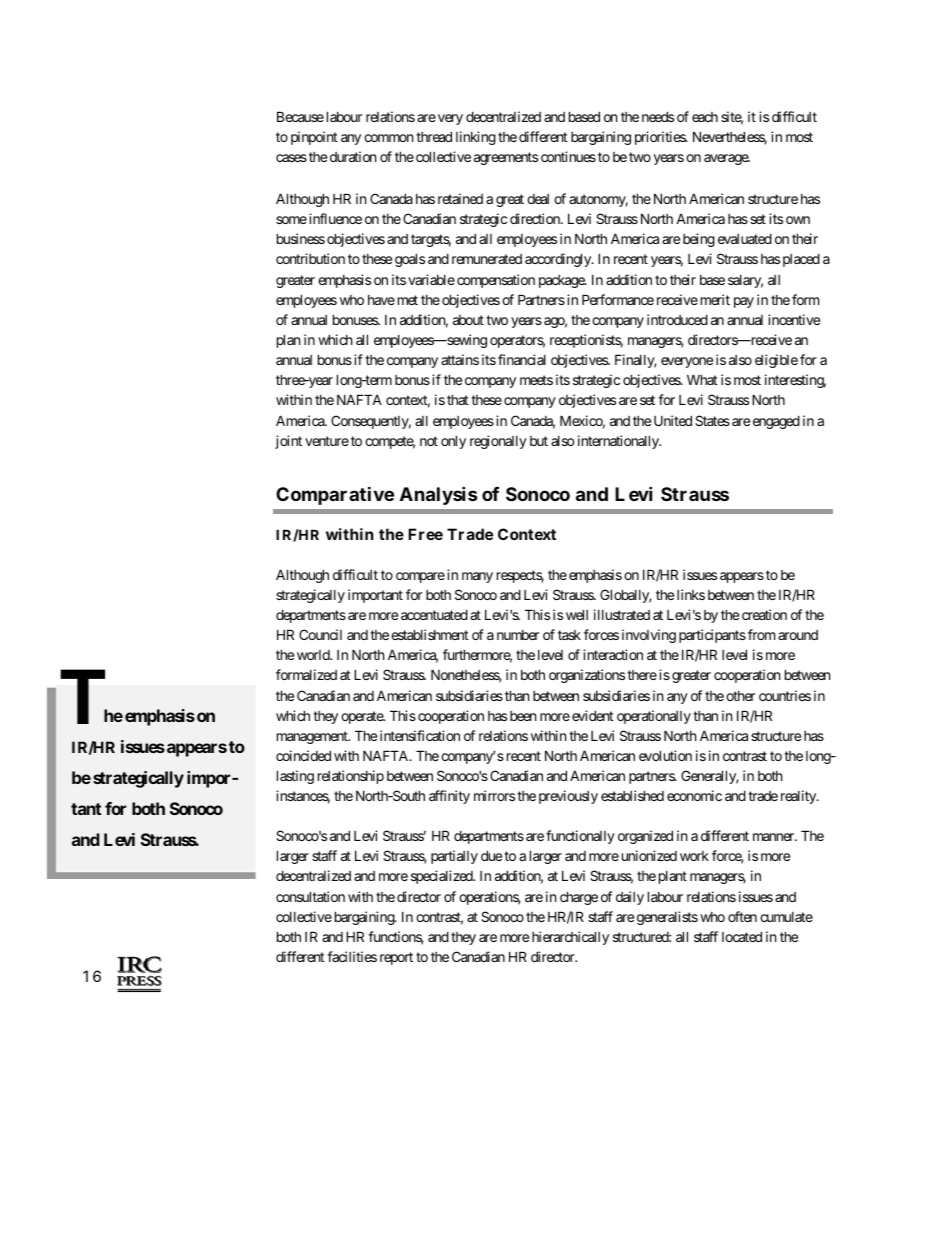 The width and height of the screenshot is (952, 1233). Describe the element at coordinates (570, 938) in the screenshot. I see `hierarchically` at that location.
